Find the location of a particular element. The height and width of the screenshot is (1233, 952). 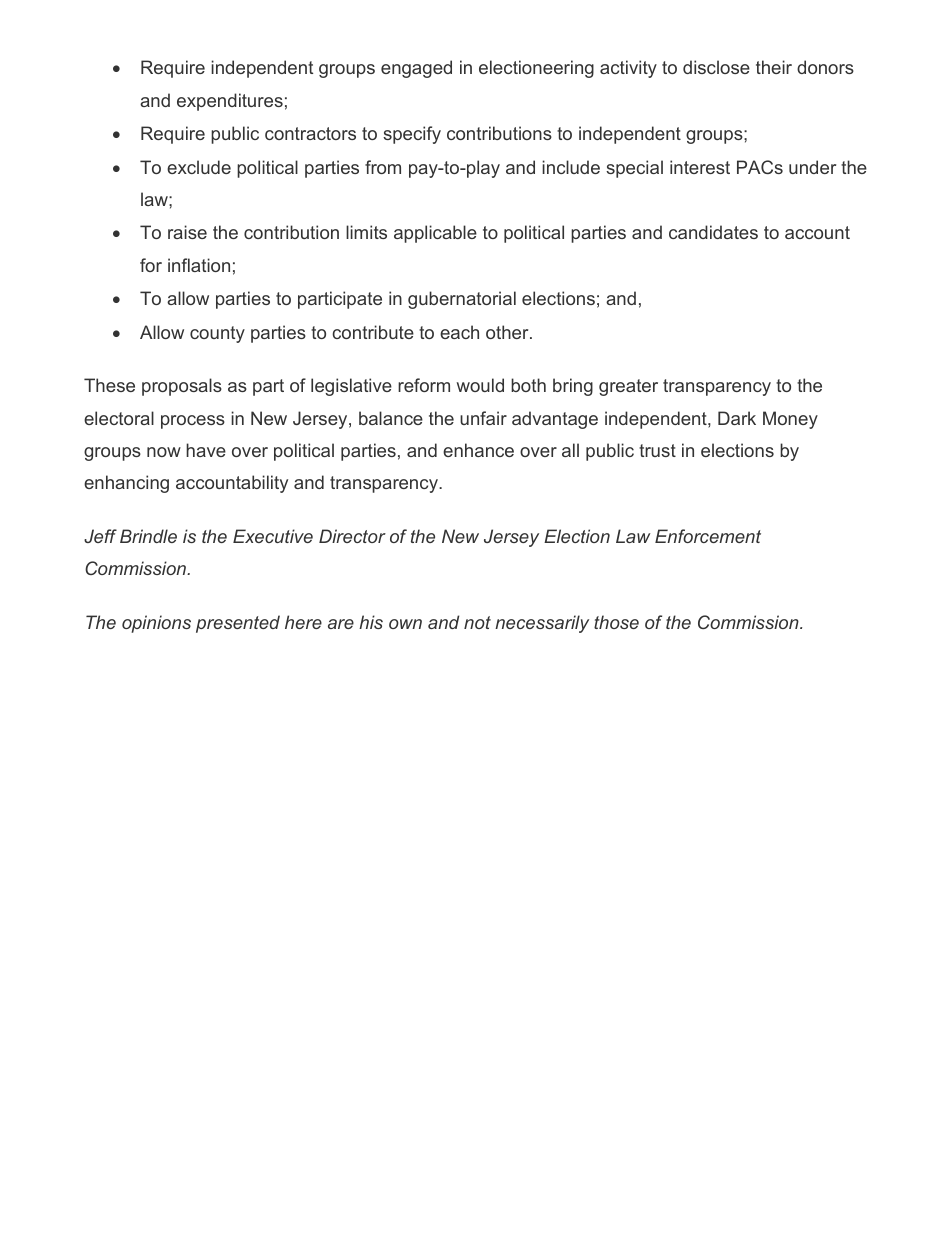

not is located at coordinates (477, 622).
